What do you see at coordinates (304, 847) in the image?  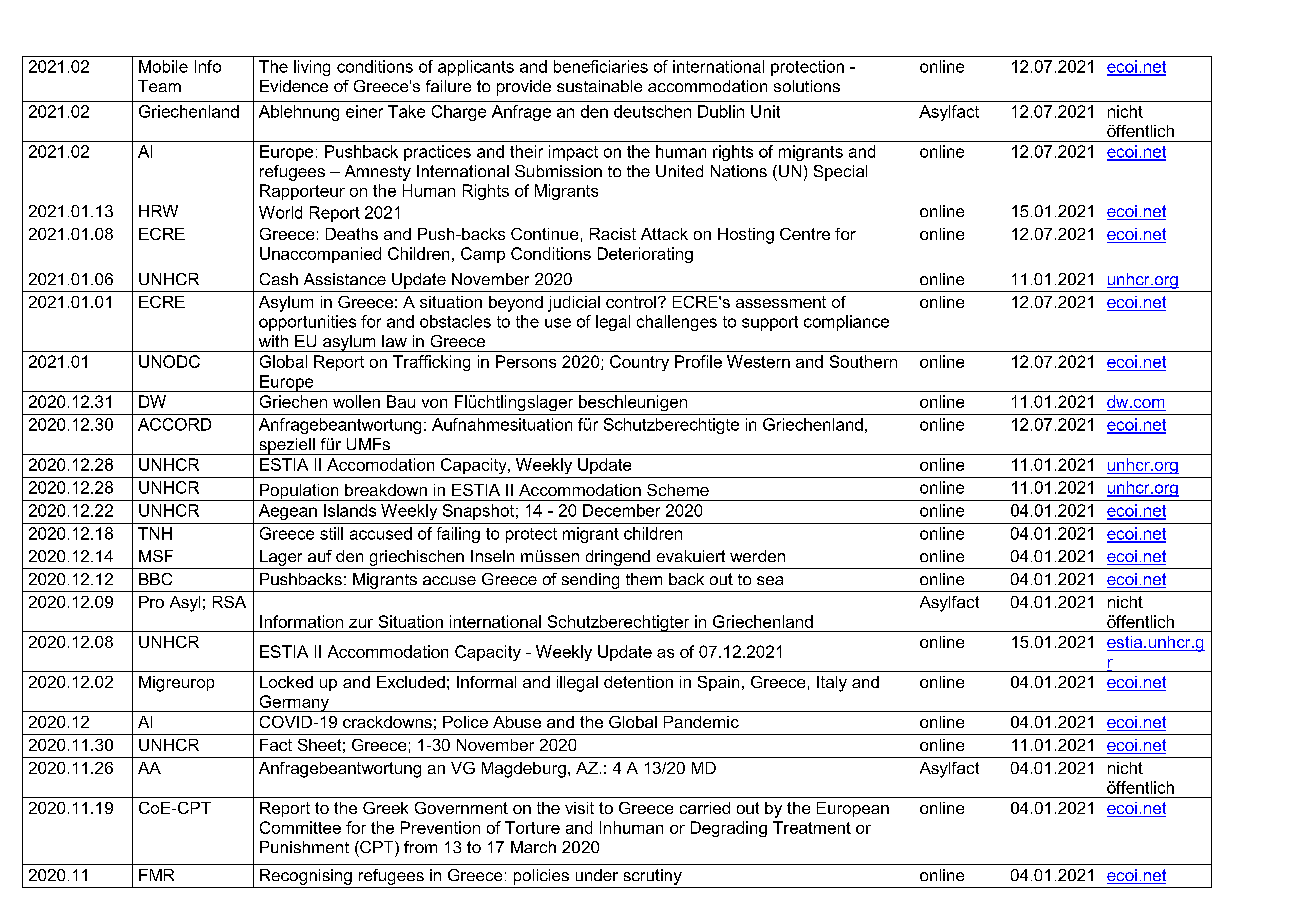 I see `Punishment` at bounding box center [304, 847].
